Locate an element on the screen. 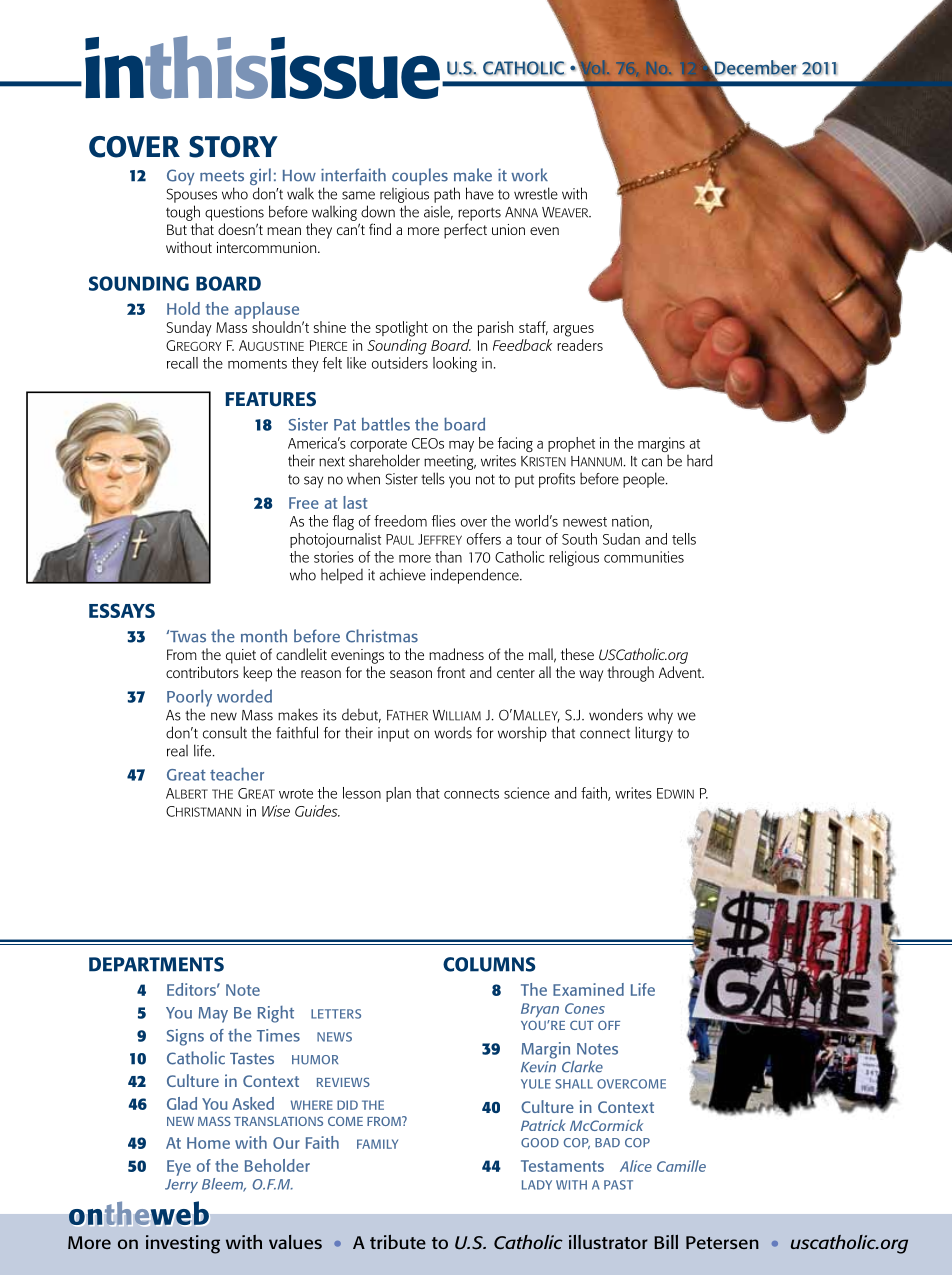 This screenshot has height=1275, width=952. couples is located at coordinates (420, 176).
